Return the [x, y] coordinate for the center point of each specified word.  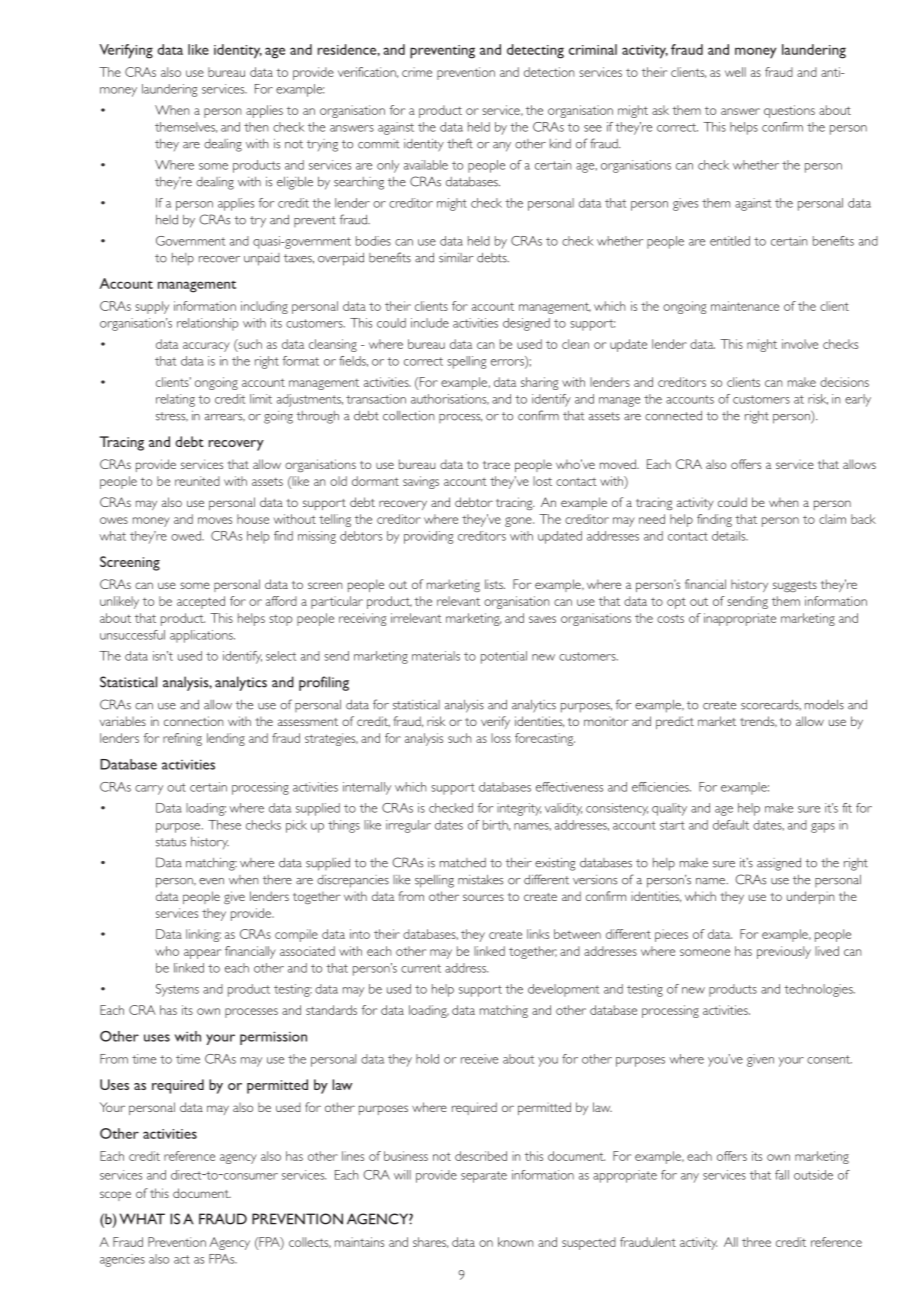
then [256, 127]
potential [504, 657]
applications [202, 636]
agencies [122, 1260]
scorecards [771, 705]
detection [549, 72]
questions [789, 111]
